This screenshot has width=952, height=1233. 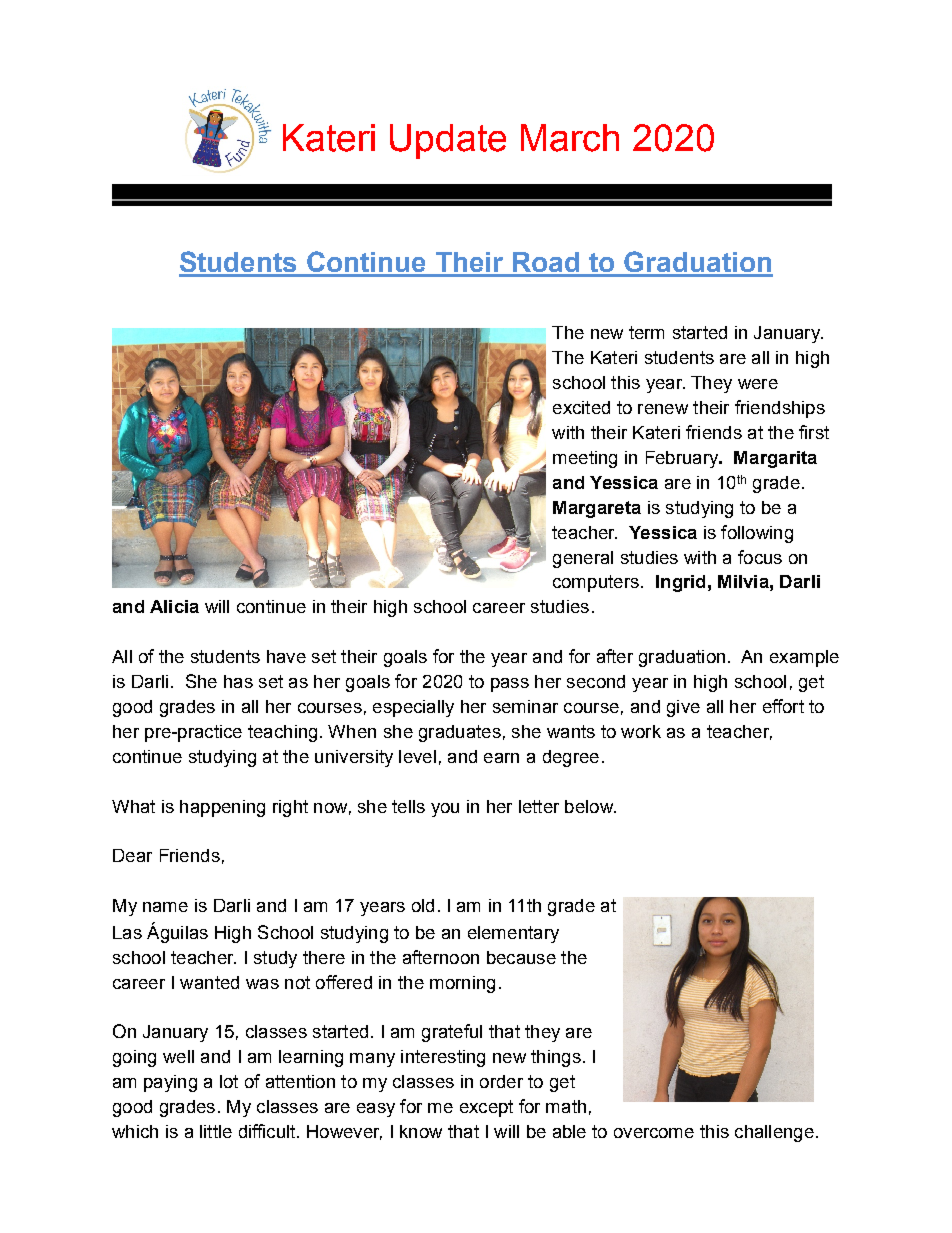 I want to click on you, so click(x=445, y=810).
